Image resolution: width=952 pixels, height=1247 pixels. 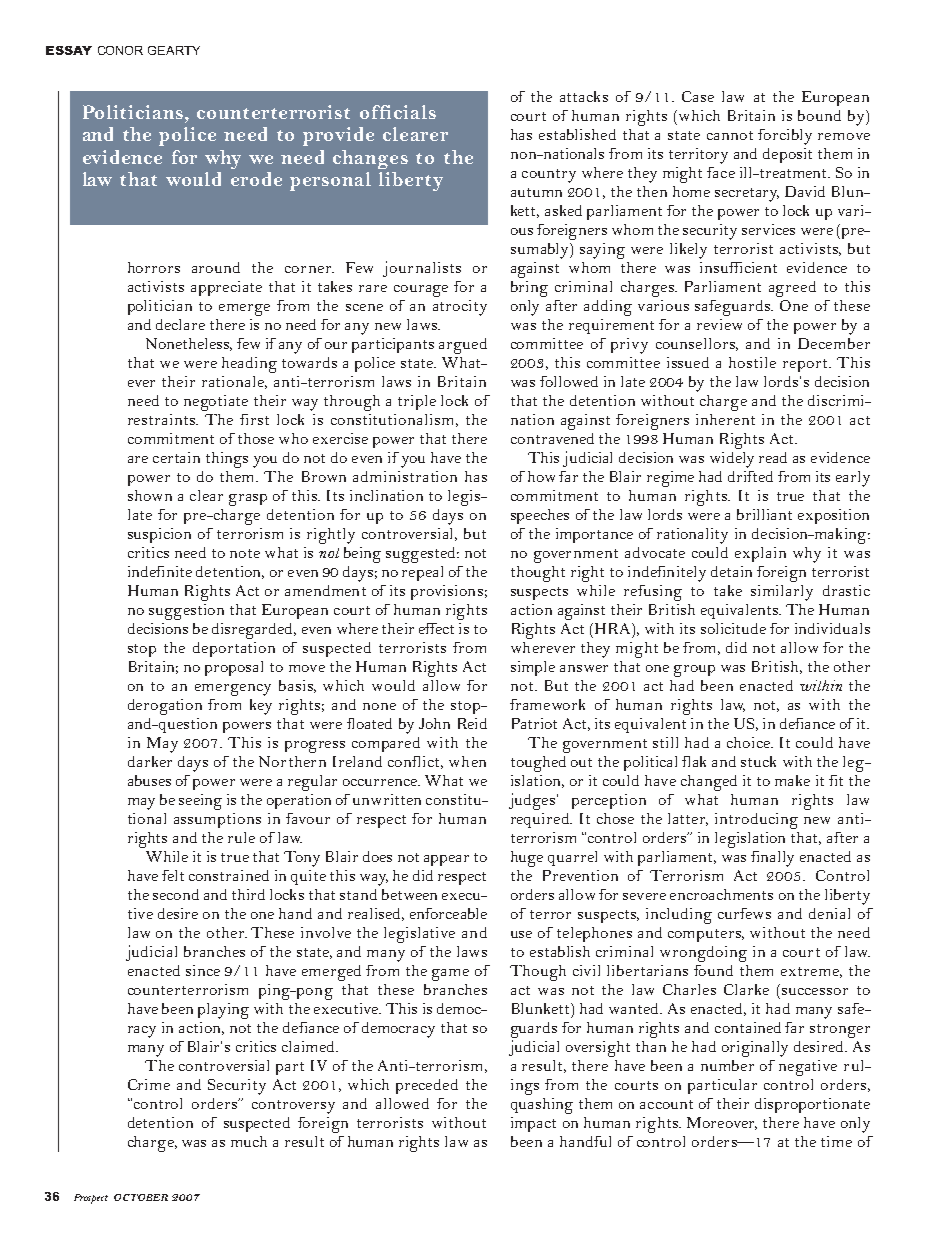 I want to click on CONOR, so click(x=120, y=50).
